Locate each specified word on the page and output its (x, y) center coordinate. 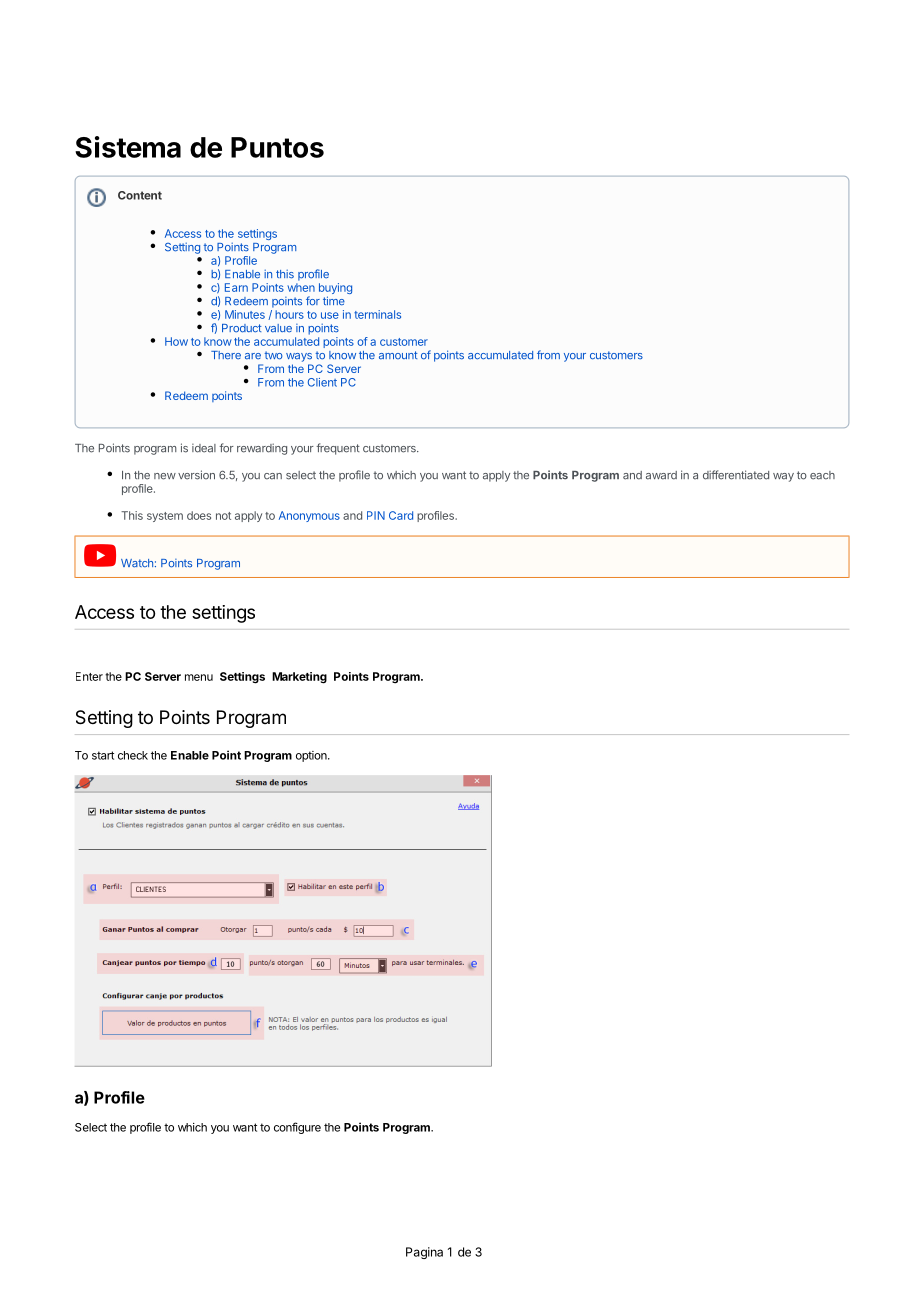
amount (398, 355)
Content (140, 195)
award (661, 475)
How (176, 341)
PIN (376, 515)
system (165, 517)
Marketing (299, 678)
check (133, 755)
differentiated (736, 475)
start (103, 755)
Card (401, 515)
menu (199, 677)
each (822, 475)
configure (297, 1128)
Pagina (424, 1253)
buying (335, 290)
